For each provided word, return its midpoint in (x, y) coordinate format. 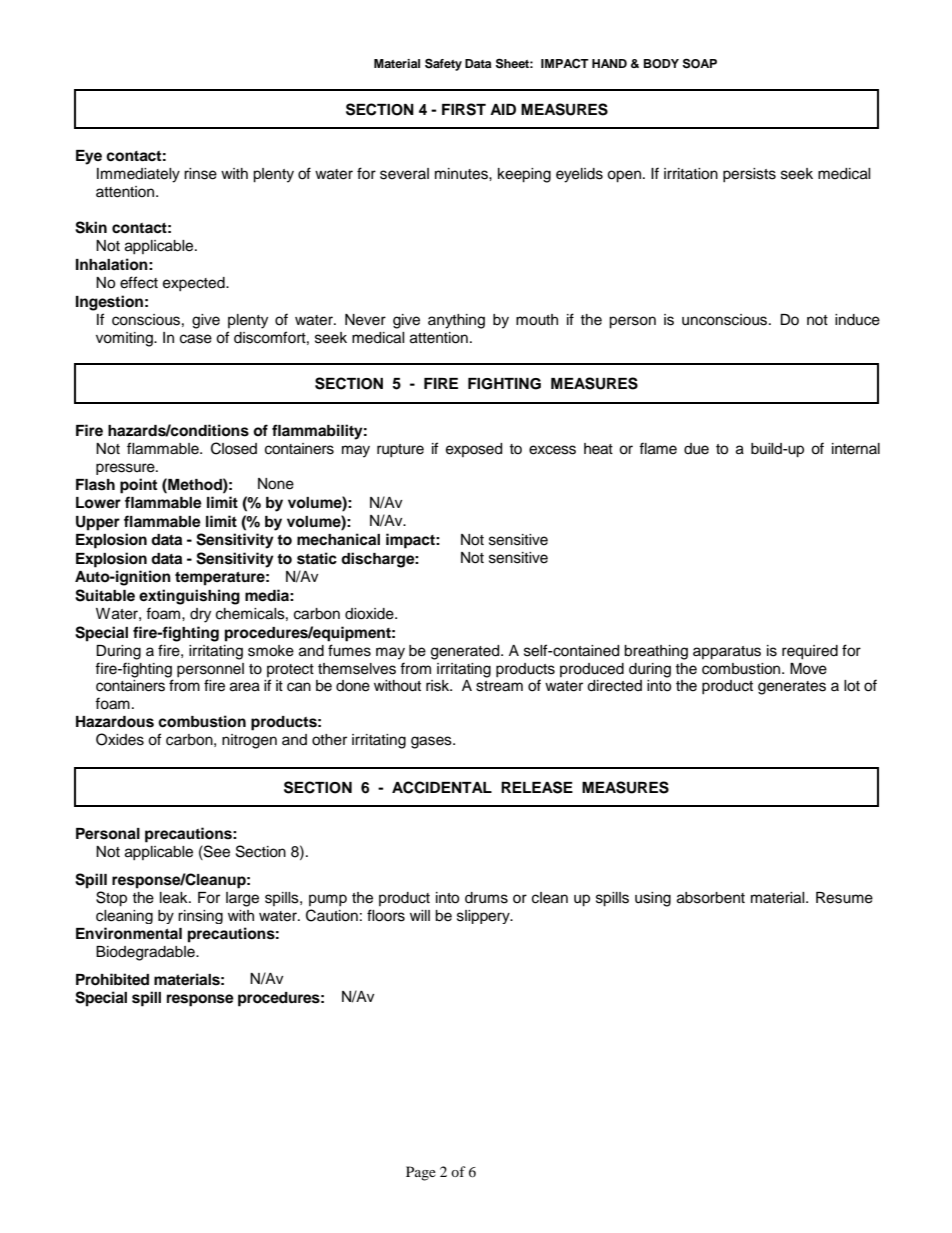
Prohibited (112, 979)
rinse (200, 174)
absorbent (711, 898)
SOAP (700, 63)
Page (421, 1173)
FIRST (464, 109)
